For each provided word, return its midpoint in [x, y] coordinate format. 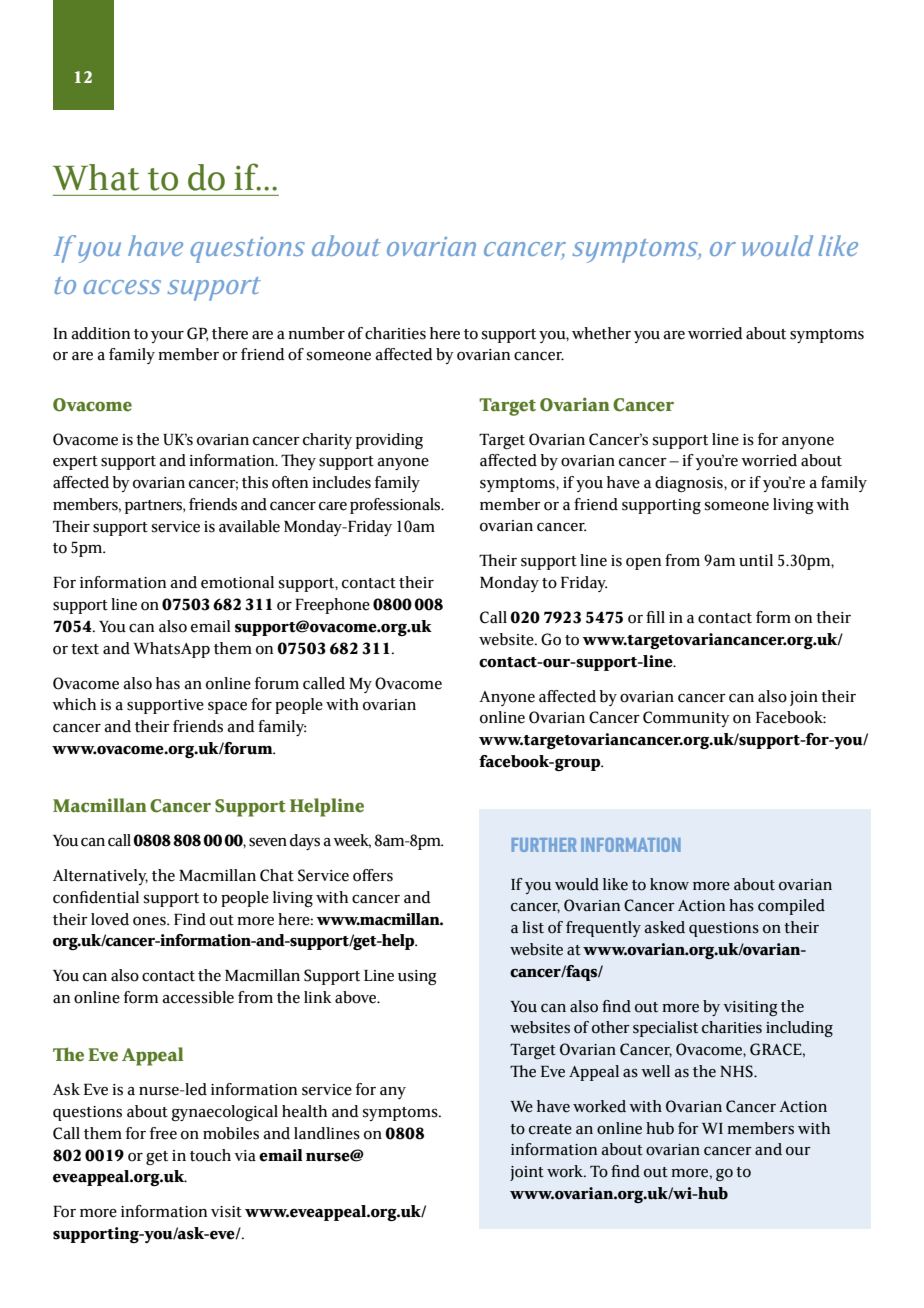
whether [601, 333]
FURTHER [544, 845]
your [167, 336]
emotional [237, 582]
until [756, 560]
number [316, 333]
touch [210, 1155]
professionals [396, 506]
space [227, 708]
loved [110, 919]
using [417, 977]
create [550, 1129]
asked [664, 927]
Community [686, 719]
